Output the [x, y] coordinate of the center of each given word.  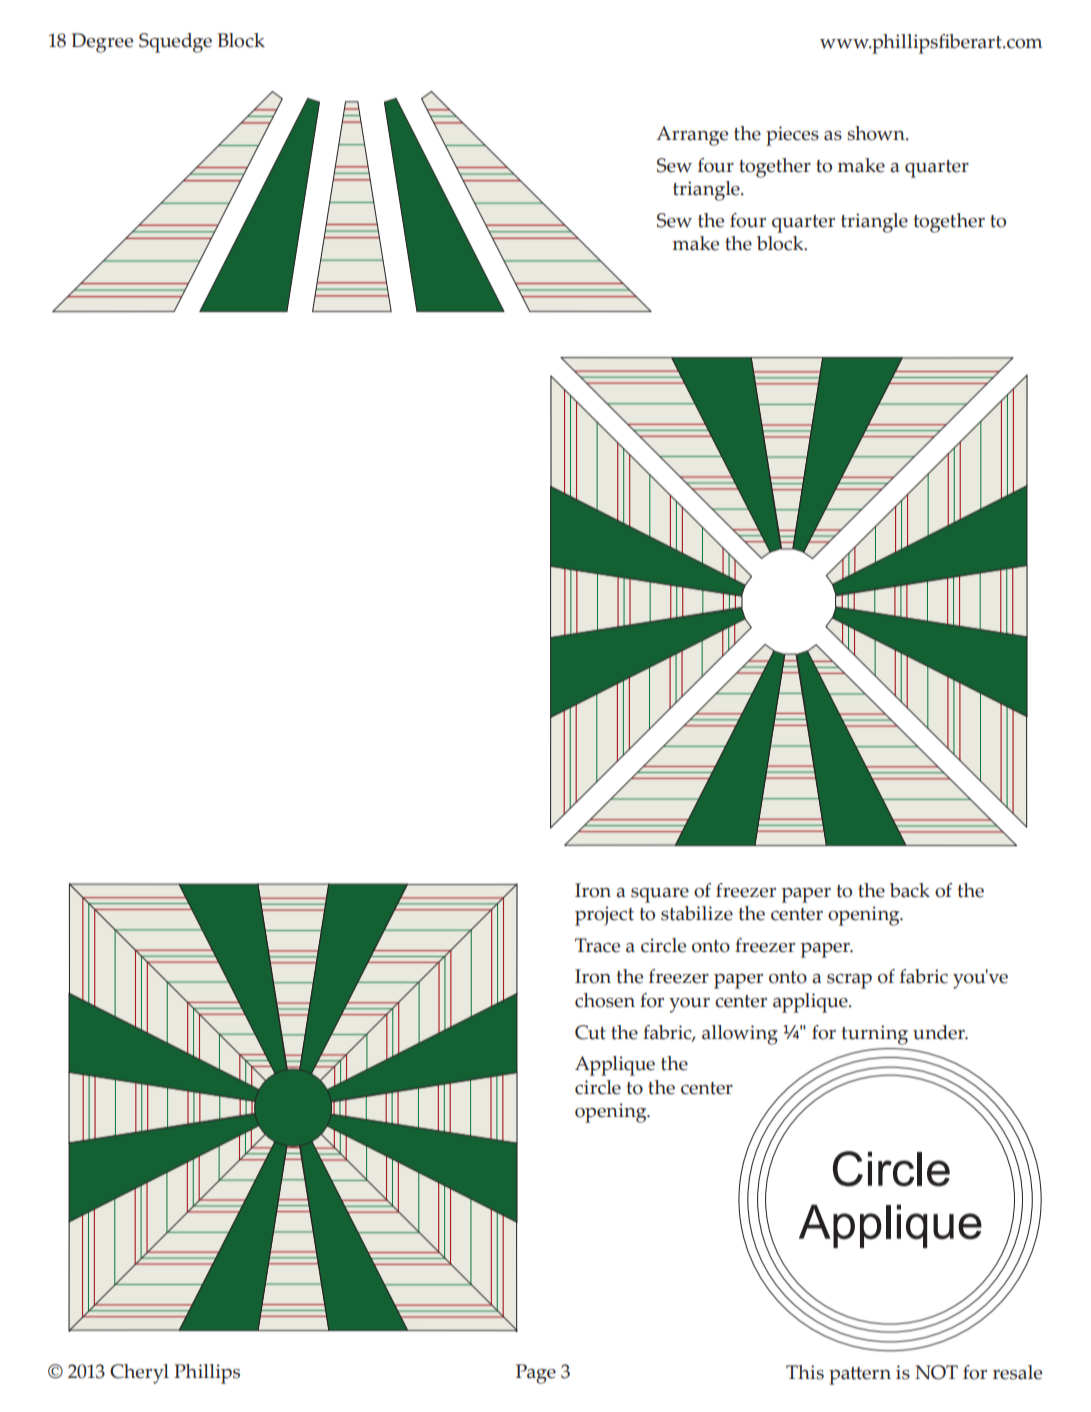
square [660, 895]
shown [877, 133]
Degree [102, 43]
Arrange [692, 136]
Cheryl [139, 1374]
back [910, 890]
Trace [597, 945]
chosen [605, 1000]
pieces [792, 136]
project [604, 916]
